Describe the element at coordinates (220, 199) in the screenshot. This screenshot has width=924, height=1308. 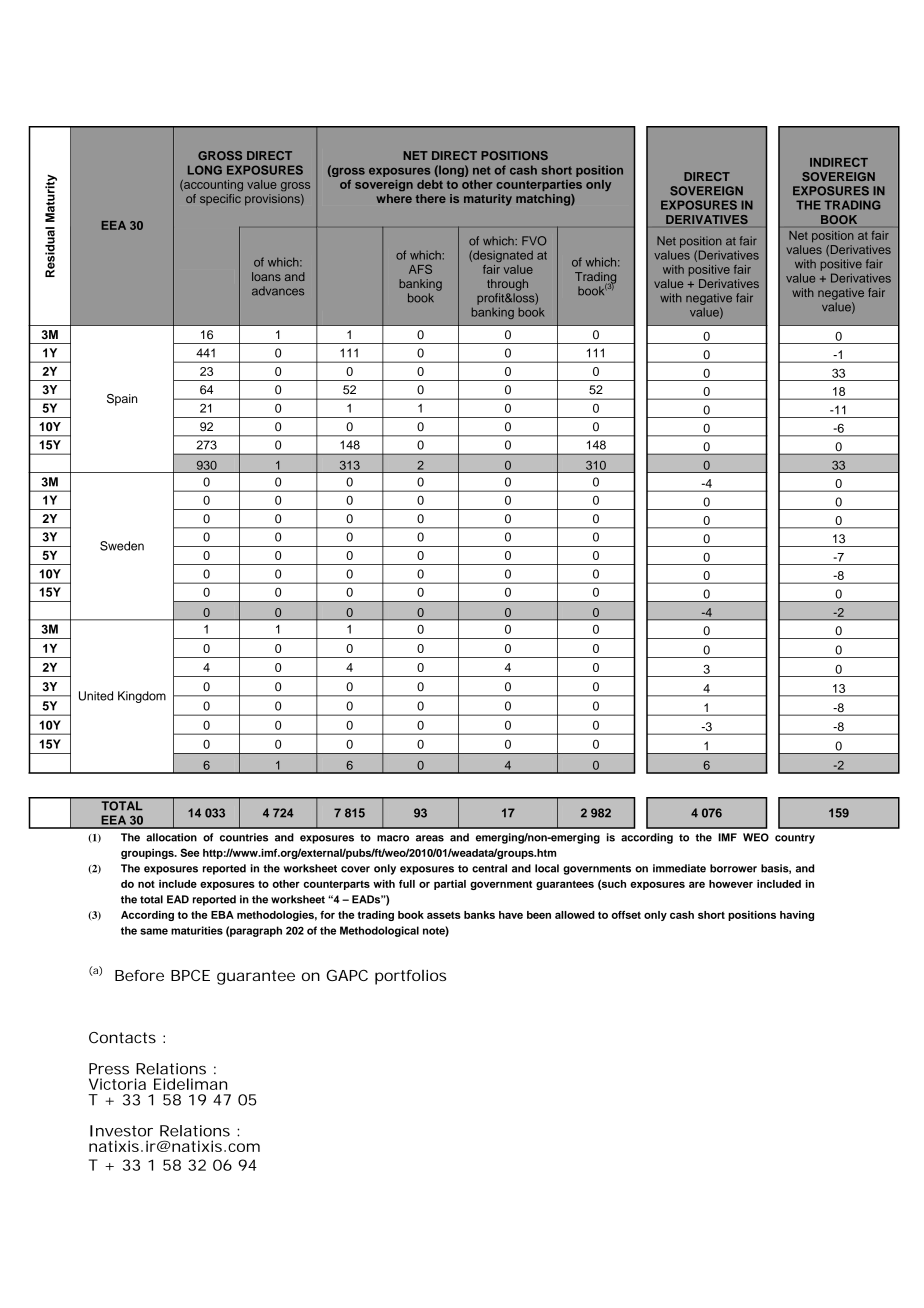
I see `specific` at that location.
